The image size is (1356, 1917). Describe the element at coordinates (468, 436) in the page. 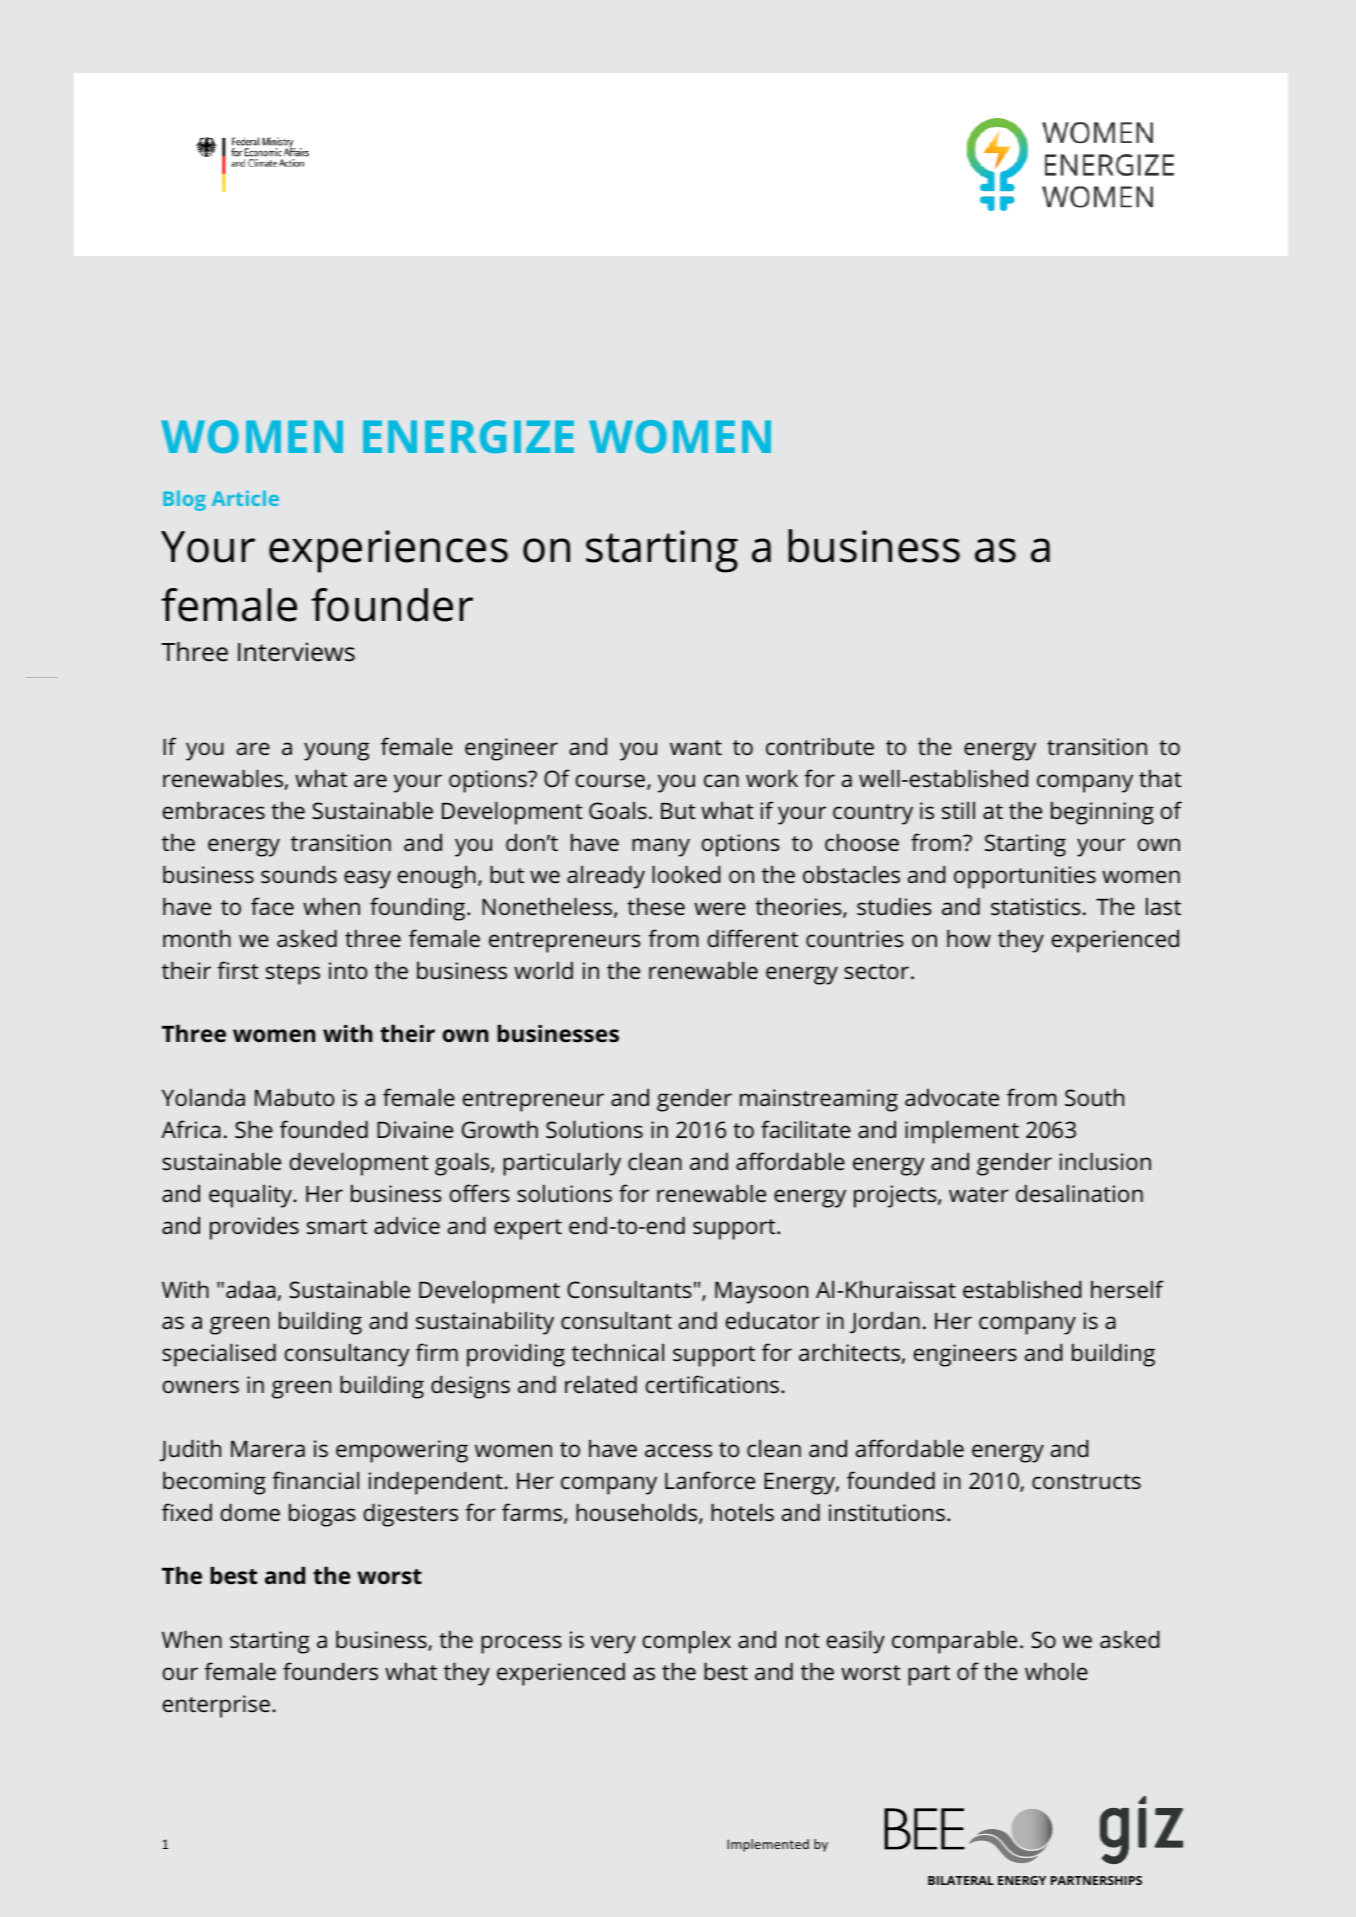

I see `ENERGIZE` at that location.
